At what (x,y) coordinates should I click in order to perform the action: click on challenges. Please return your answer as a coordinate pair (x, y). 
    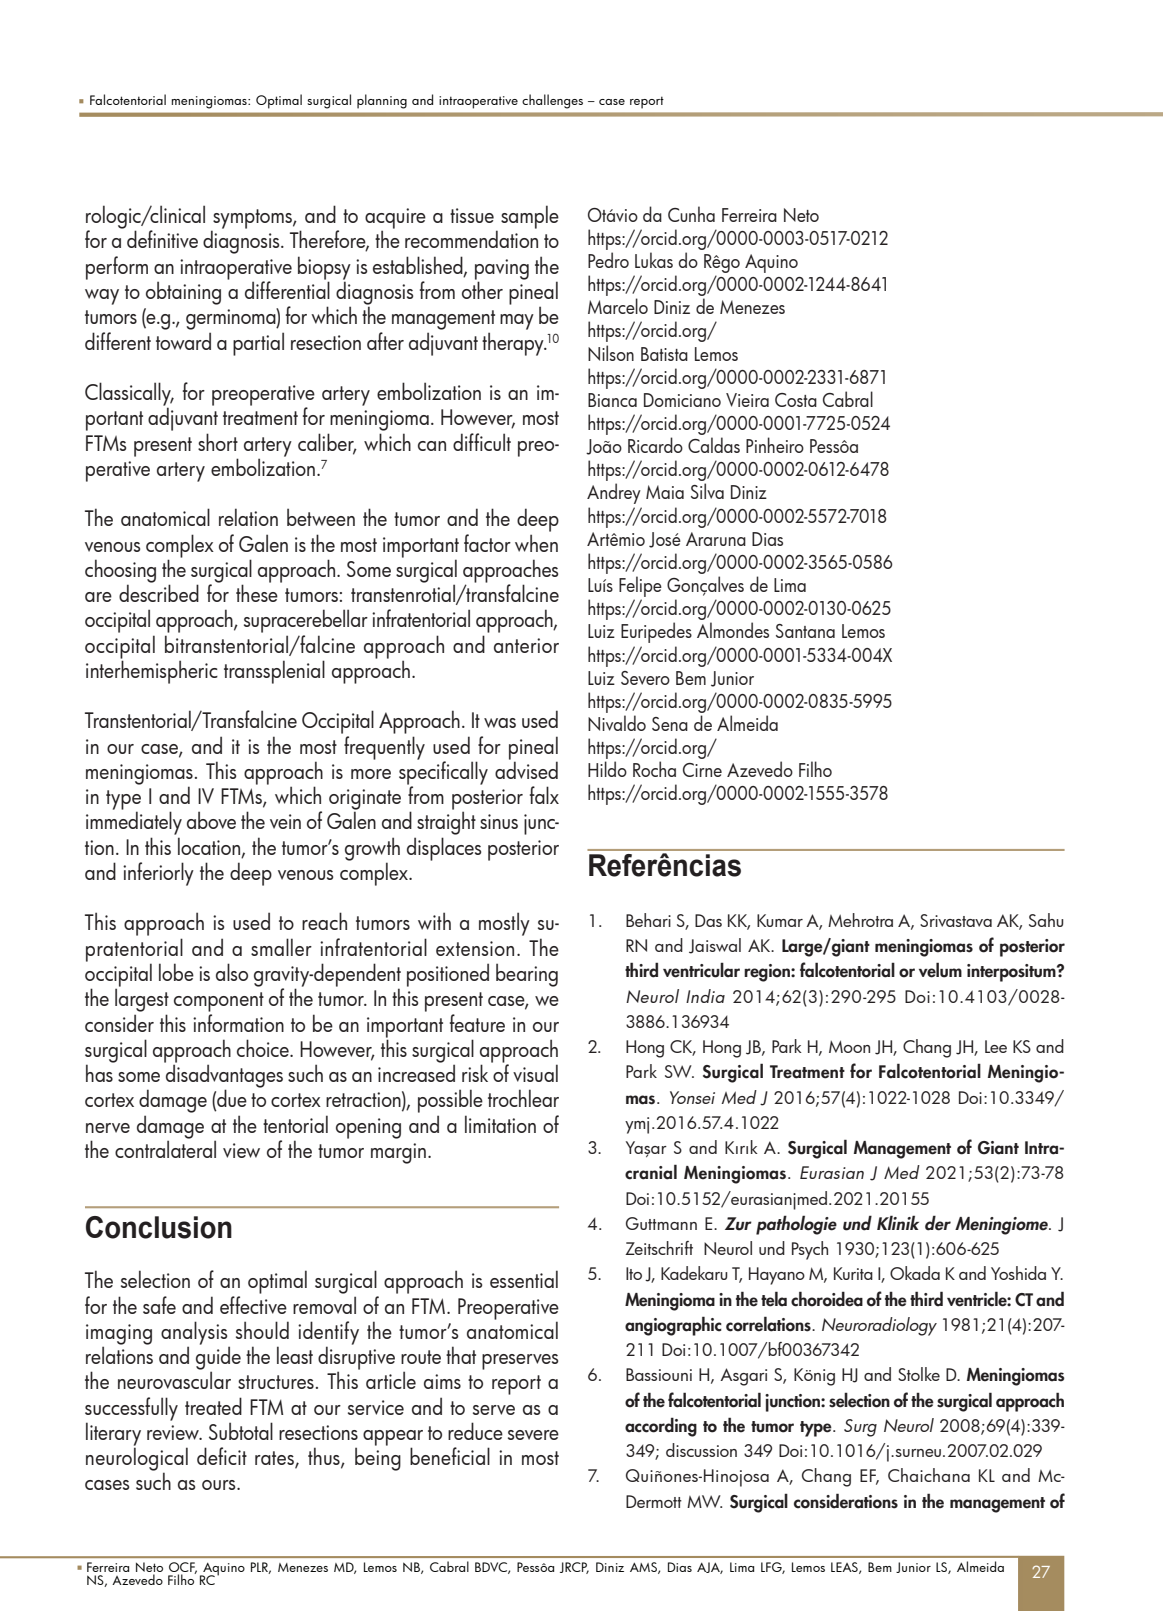
    Looking at the image, I should click on (552, 101).
